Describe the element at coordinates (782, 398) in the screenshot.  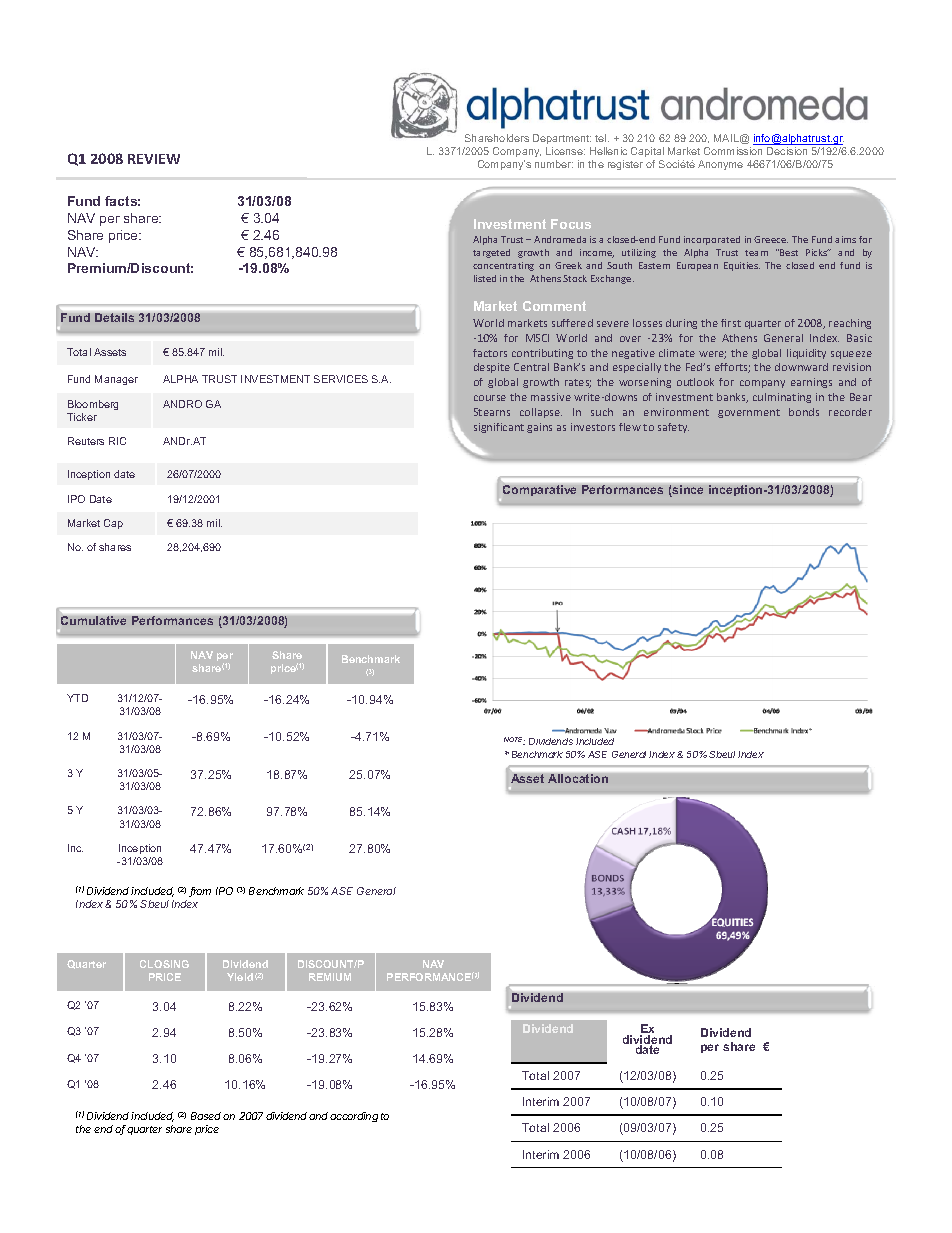
I see `culminating` at that location.
